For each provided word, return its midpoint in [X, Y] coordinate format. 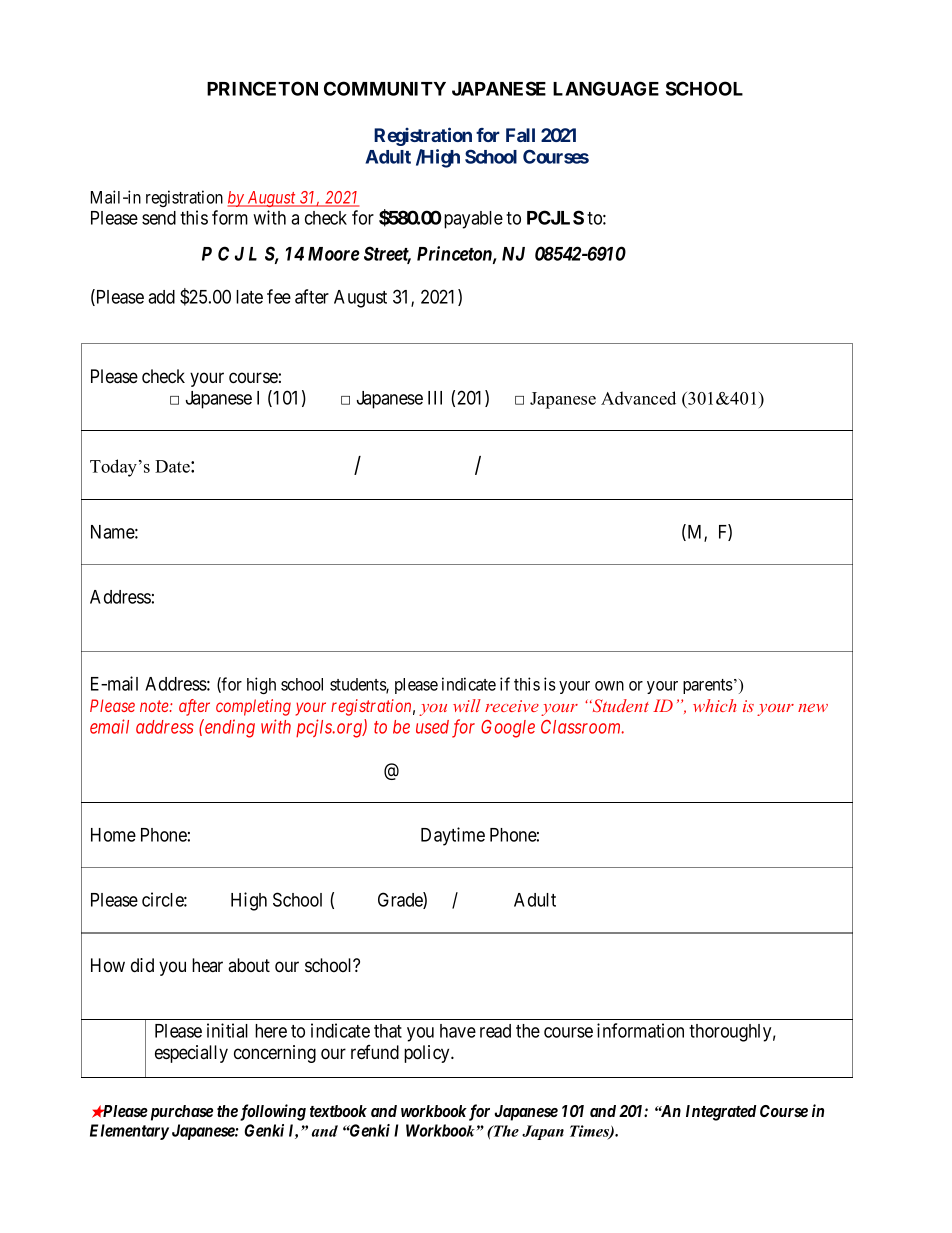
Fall [520, 135]
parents [708, 686]
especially [191, 1054]
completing [253, 707]
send [159, 218]
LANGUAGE [606, 88]
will [467, 705]
